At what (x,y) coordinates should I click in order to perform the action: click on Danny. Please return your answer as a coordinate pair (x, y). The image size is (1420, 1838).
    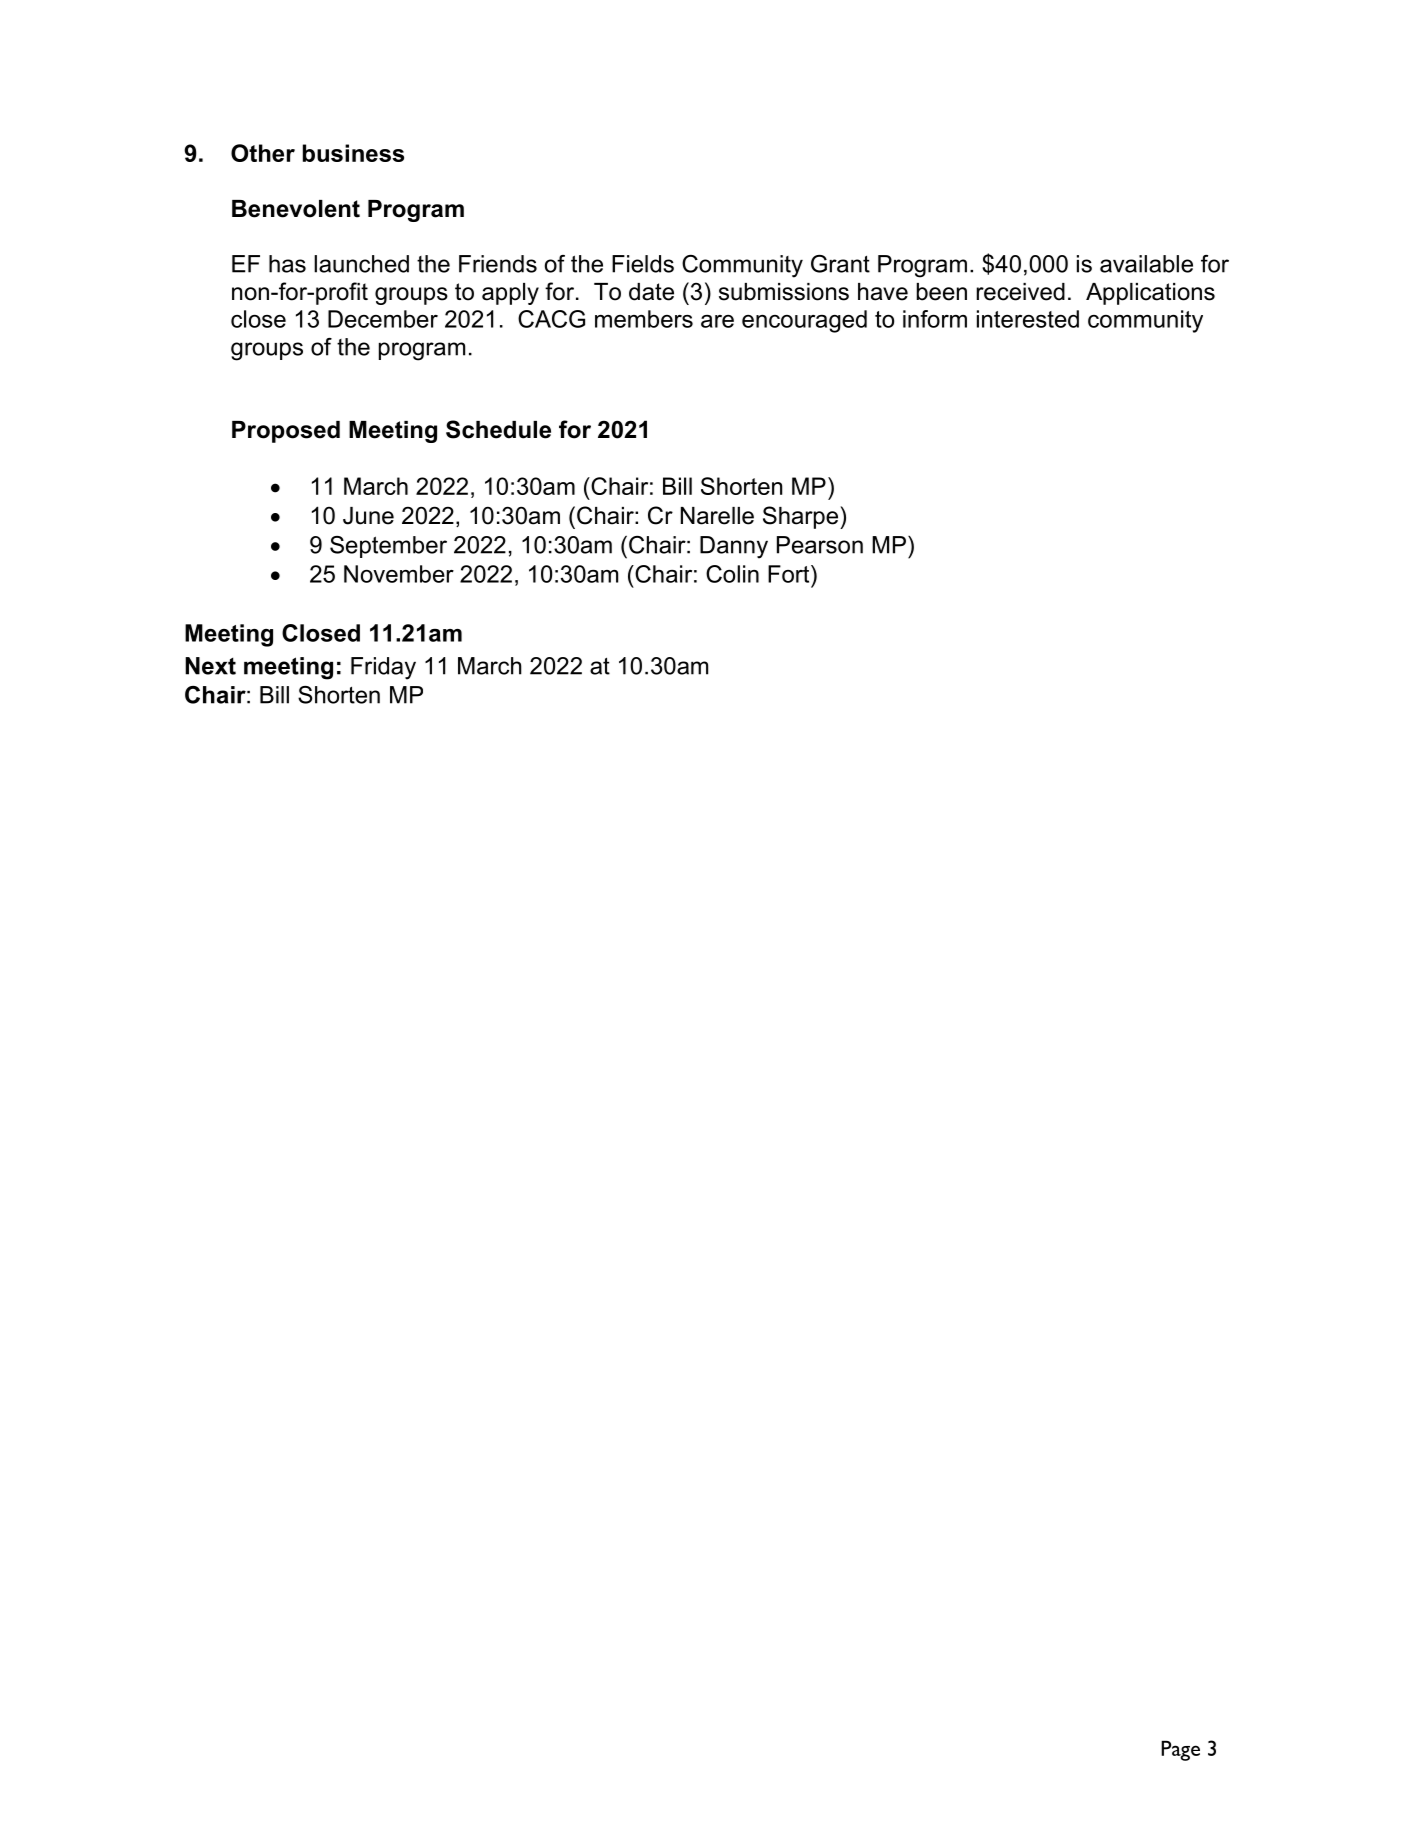
    Looking at the image, I should click on (734, 547).
